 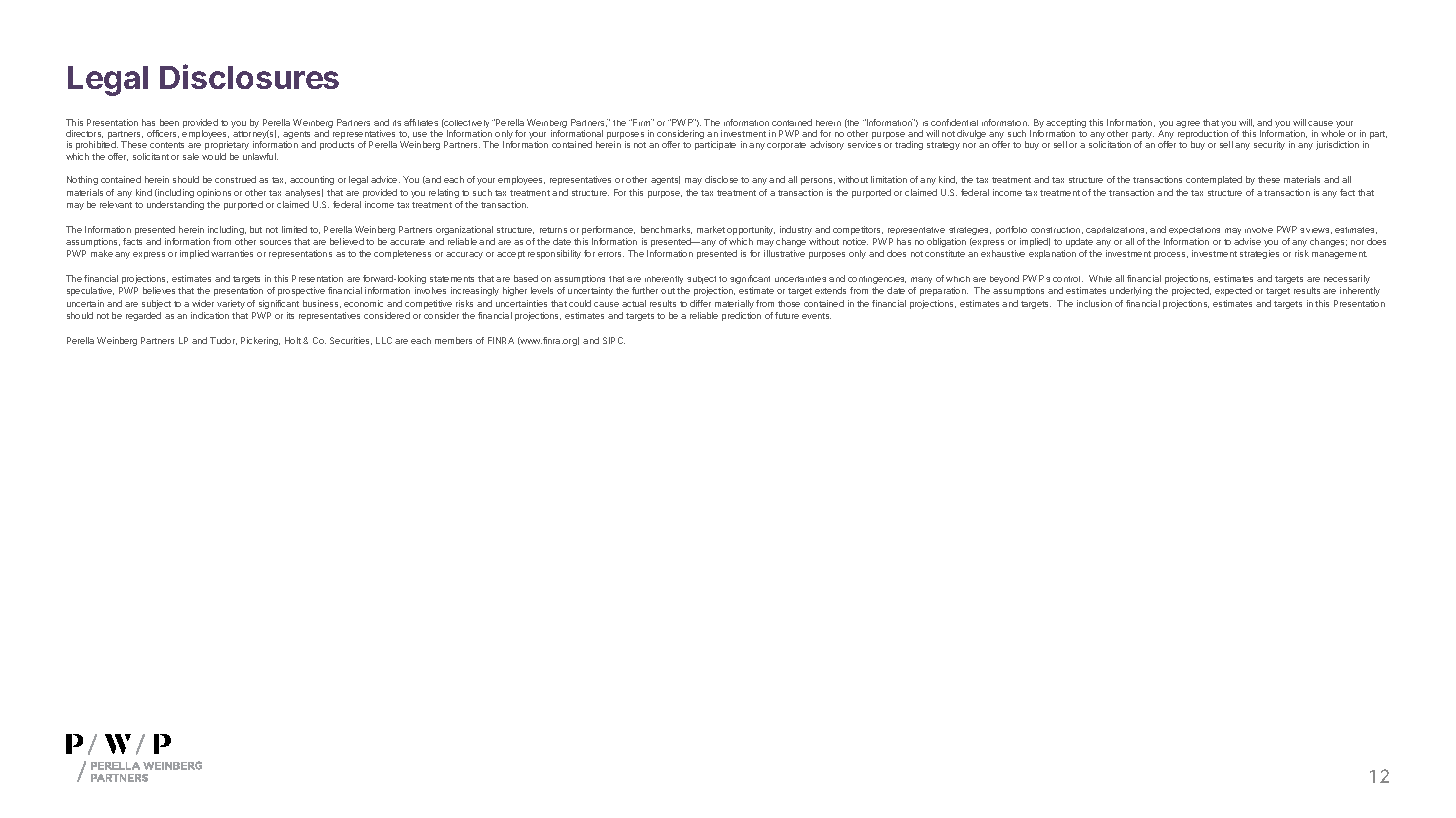 What do you see at coordinates (741, 316) in the image?
I see `prediction` at bounding box center [741, 316].
